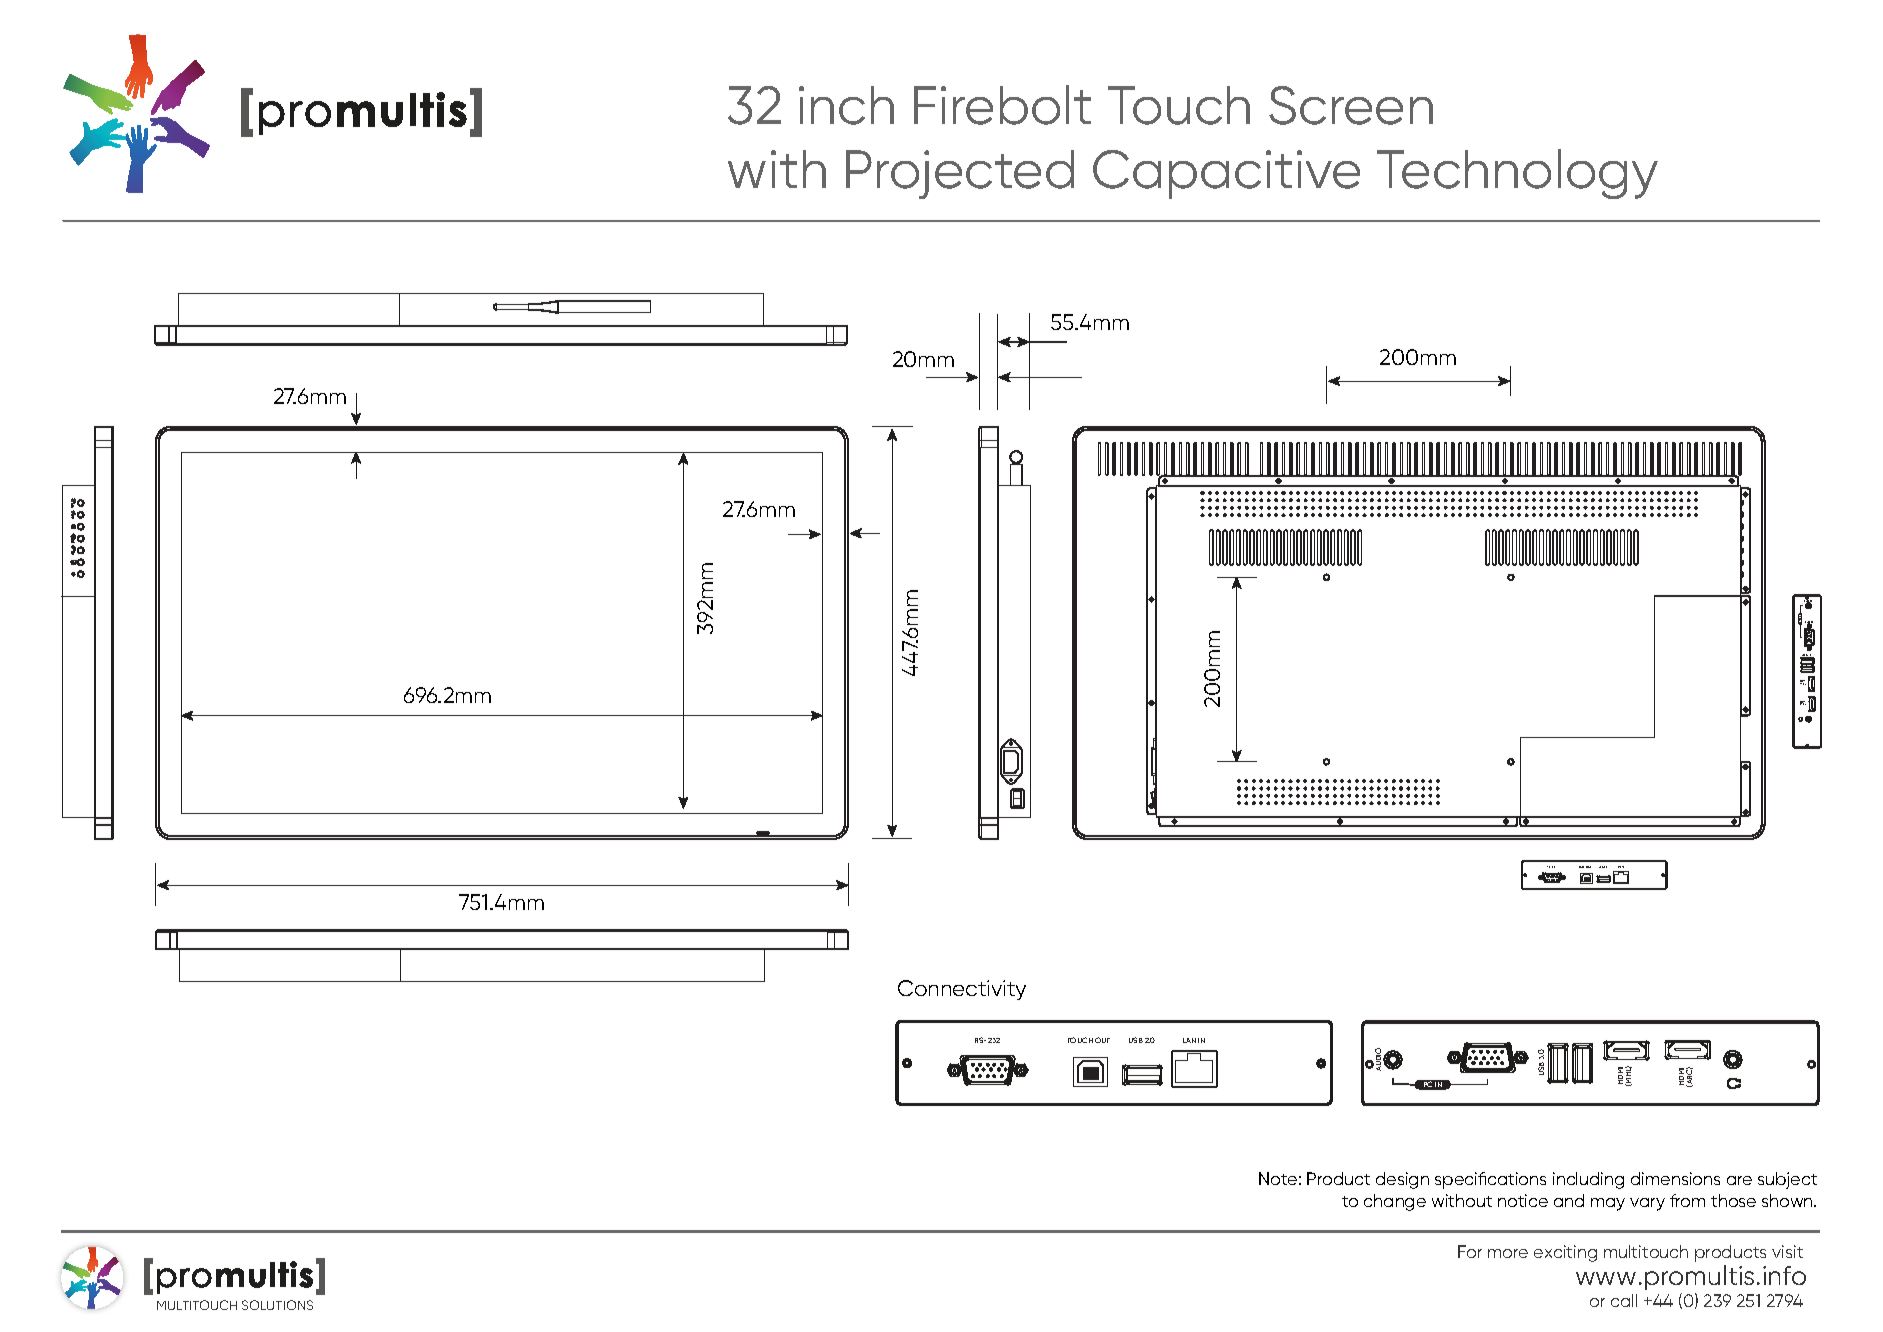 The image size is (1883, 1332). What do you see at coordinates (1402, 1180) in the image?
I see `design` at bounding box center [1402, 1180].
